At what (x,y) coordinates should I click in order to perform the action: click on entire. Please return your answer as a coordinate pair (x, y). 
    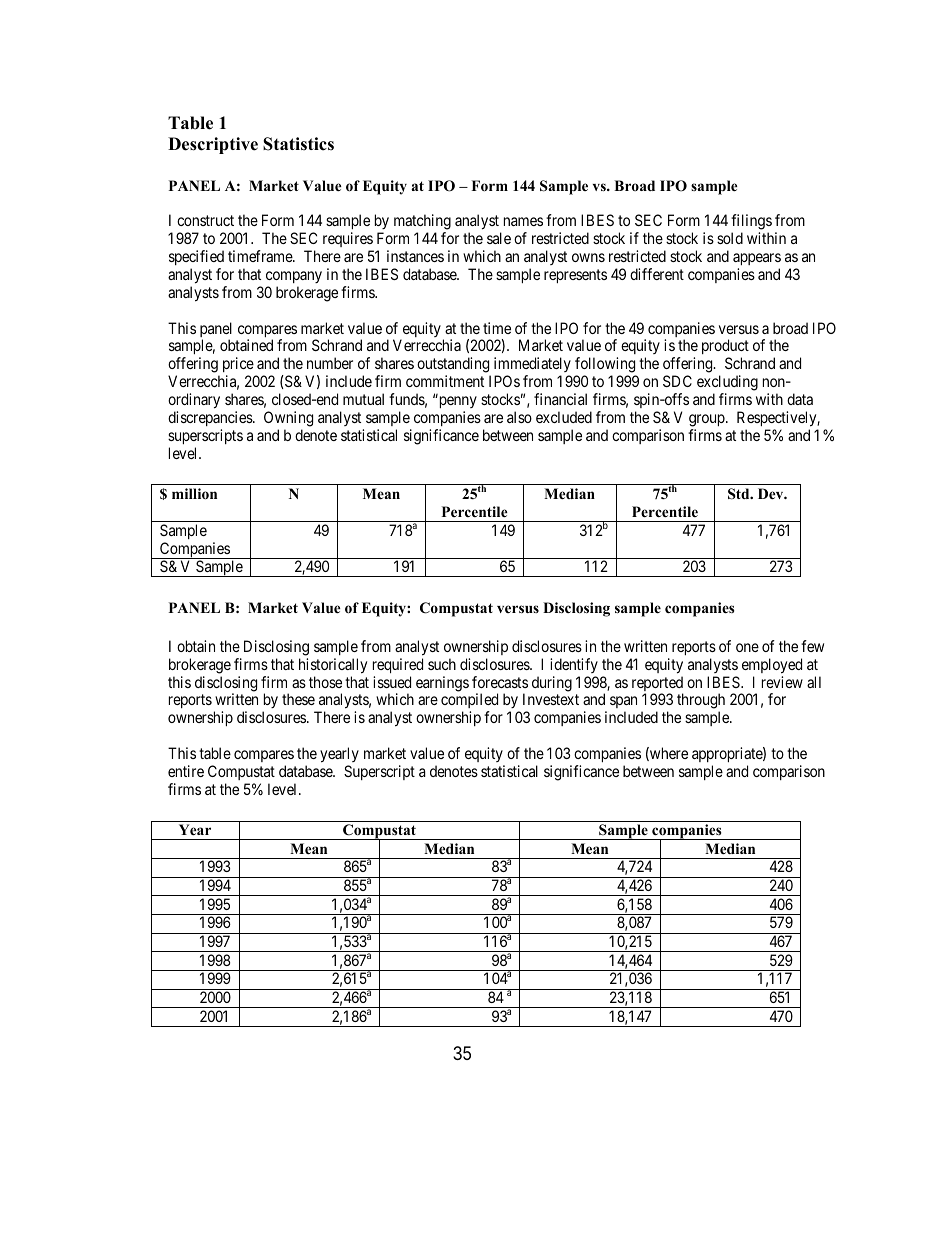
    Looking at the image, I should click on (186, 771).
